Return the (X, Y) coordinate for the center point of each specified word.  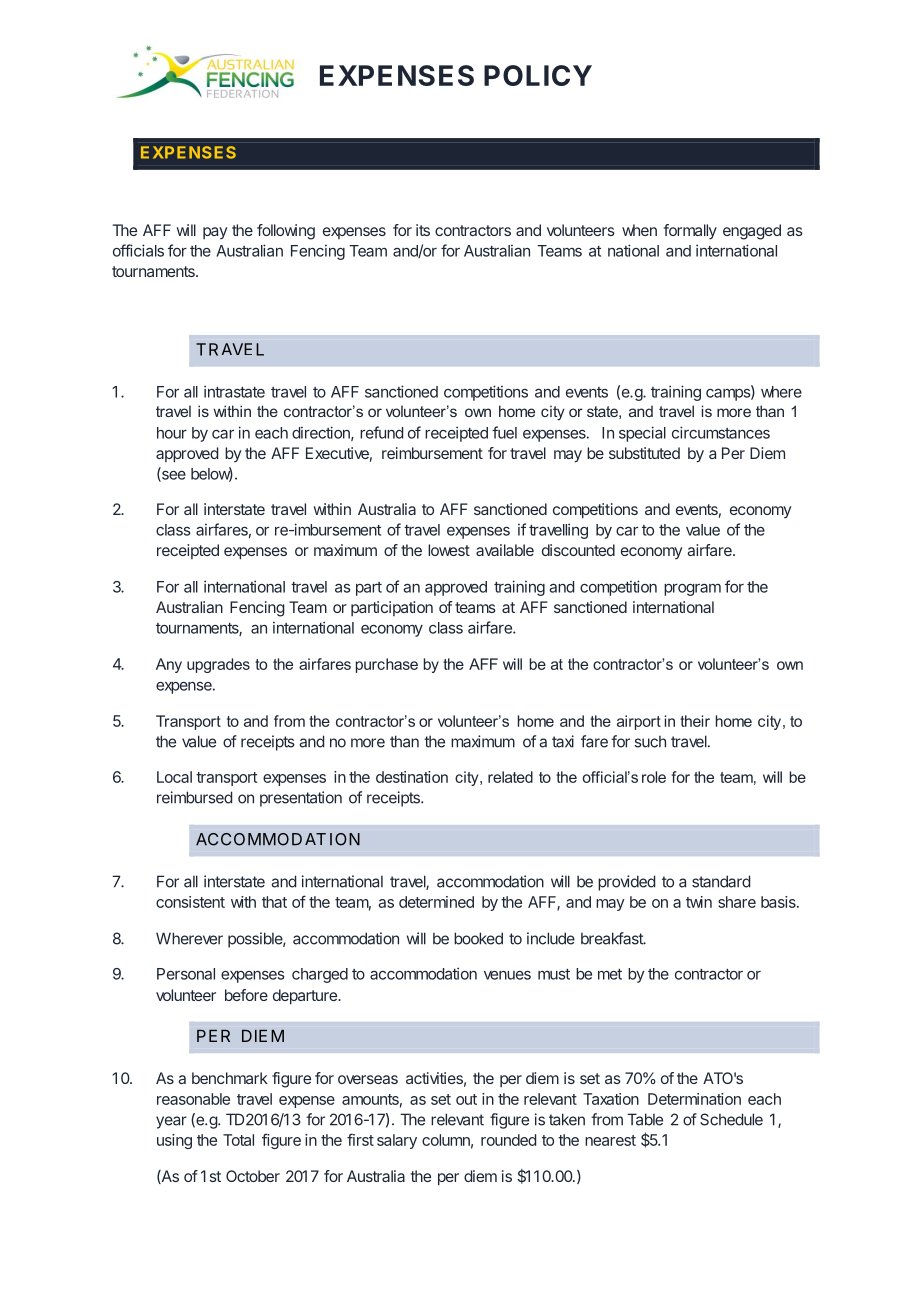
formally (690, 232)
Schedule (731, 1119)
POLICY (538, 75)
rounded (508, 1140)
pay (215, 233)
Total (238, 1140)
